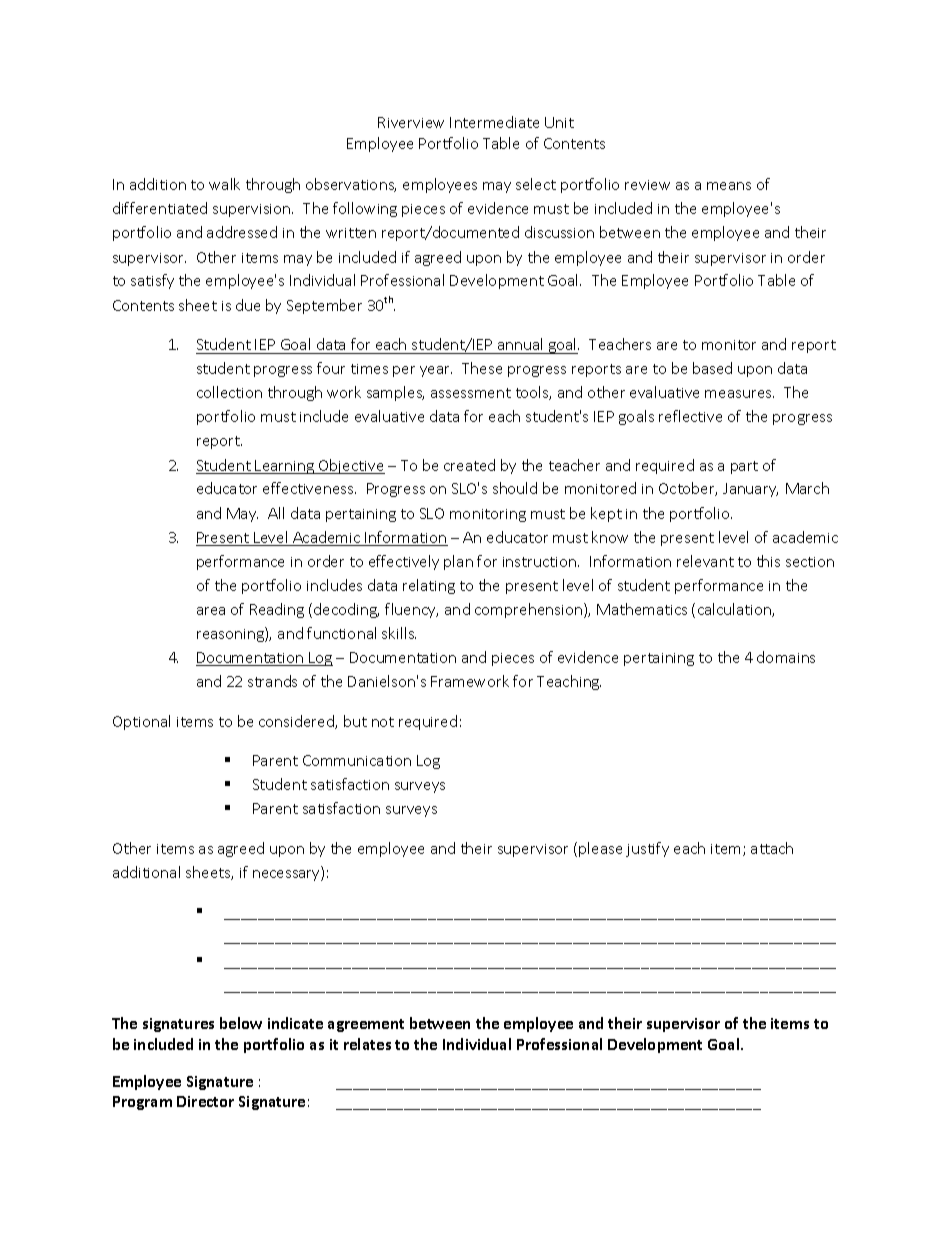  Describe the element at coordinates (515, 488) in the screenshot. I see `should` at that location.
